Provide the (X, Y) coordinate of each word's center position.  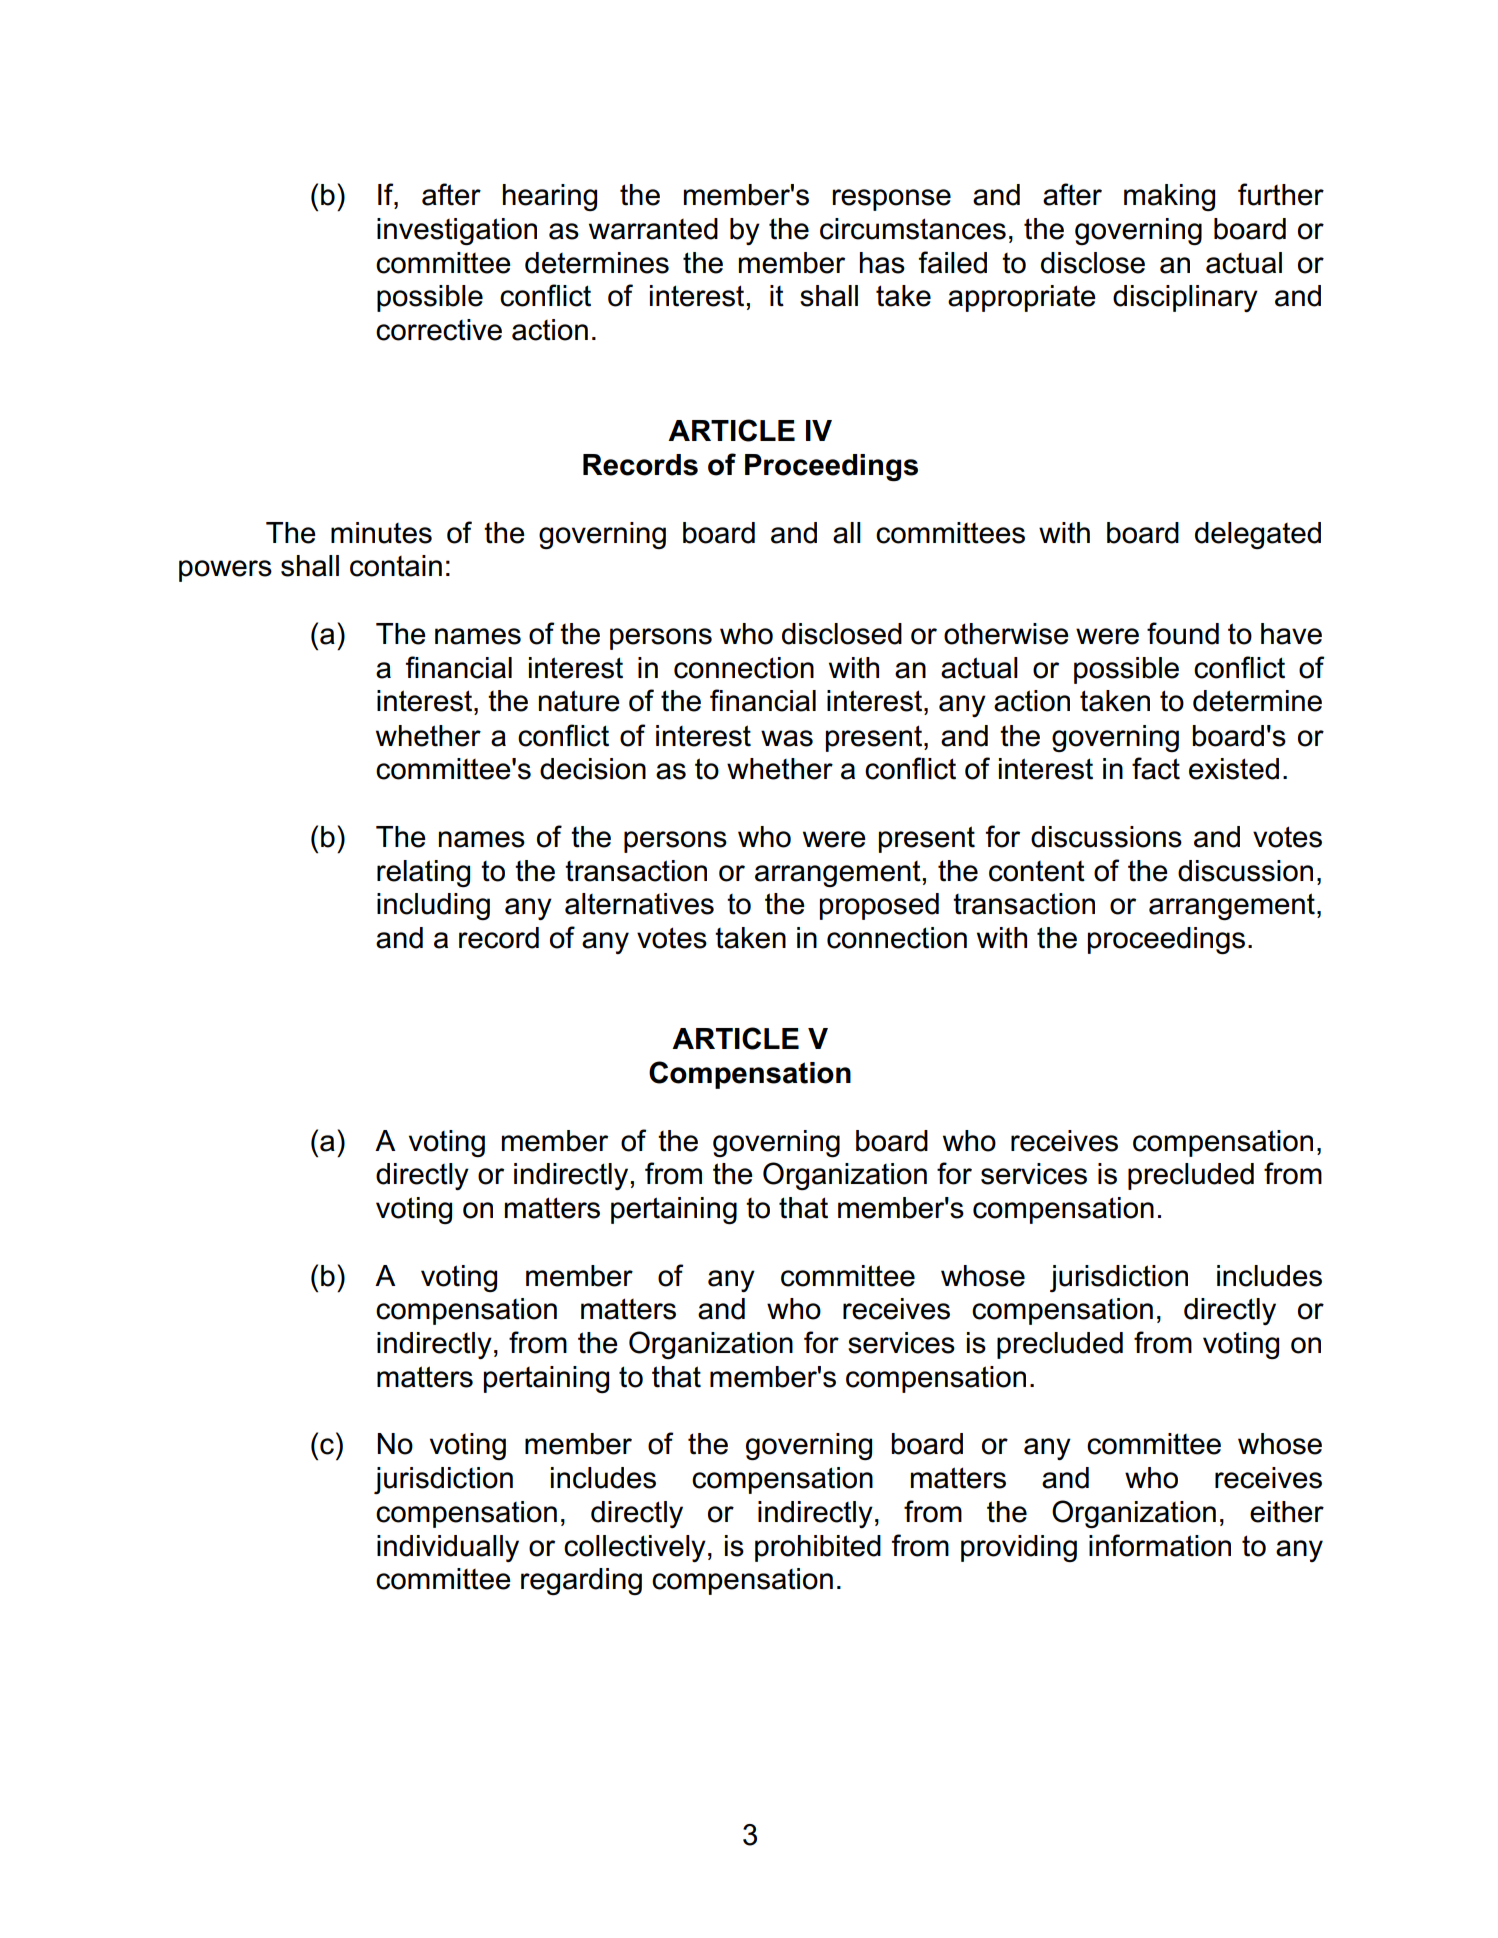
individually (448, 1548)
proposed (879, 906)
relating (423, 873)
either (1287, 1512)
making (1169, 197)
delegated (1258, 535)
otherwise (1006, 634)
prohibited (818, 1548)
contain (396, 566)
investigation (457, 231)
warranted (653, 229)
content (1037, 871)
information (1160, 1545)
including (433, 906)
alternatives (639, 904)
